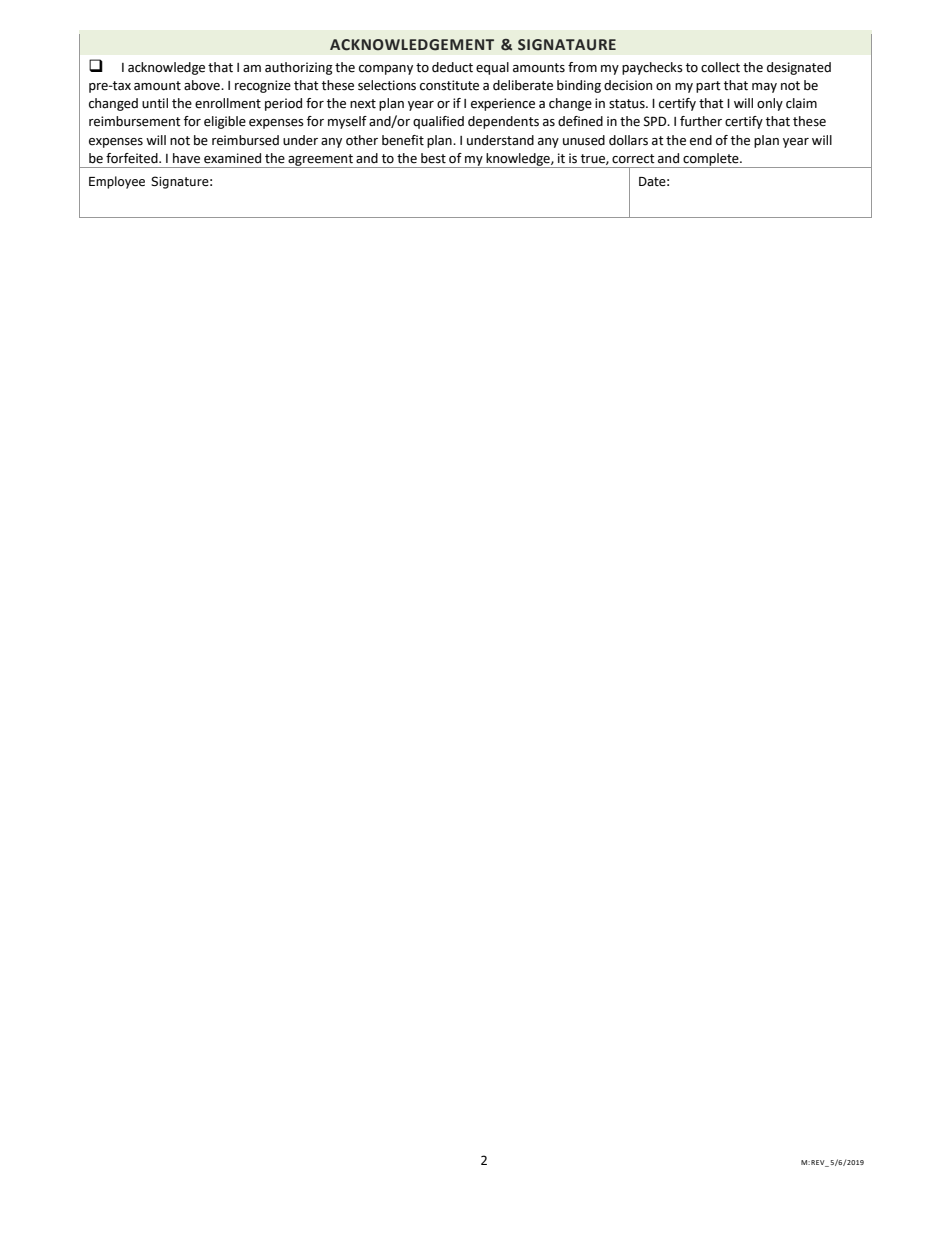 The image size is (952, 1233). What do you see at coordinates (438, 122) in the page?
I see `qualified` at bounding box center [438, 122].
